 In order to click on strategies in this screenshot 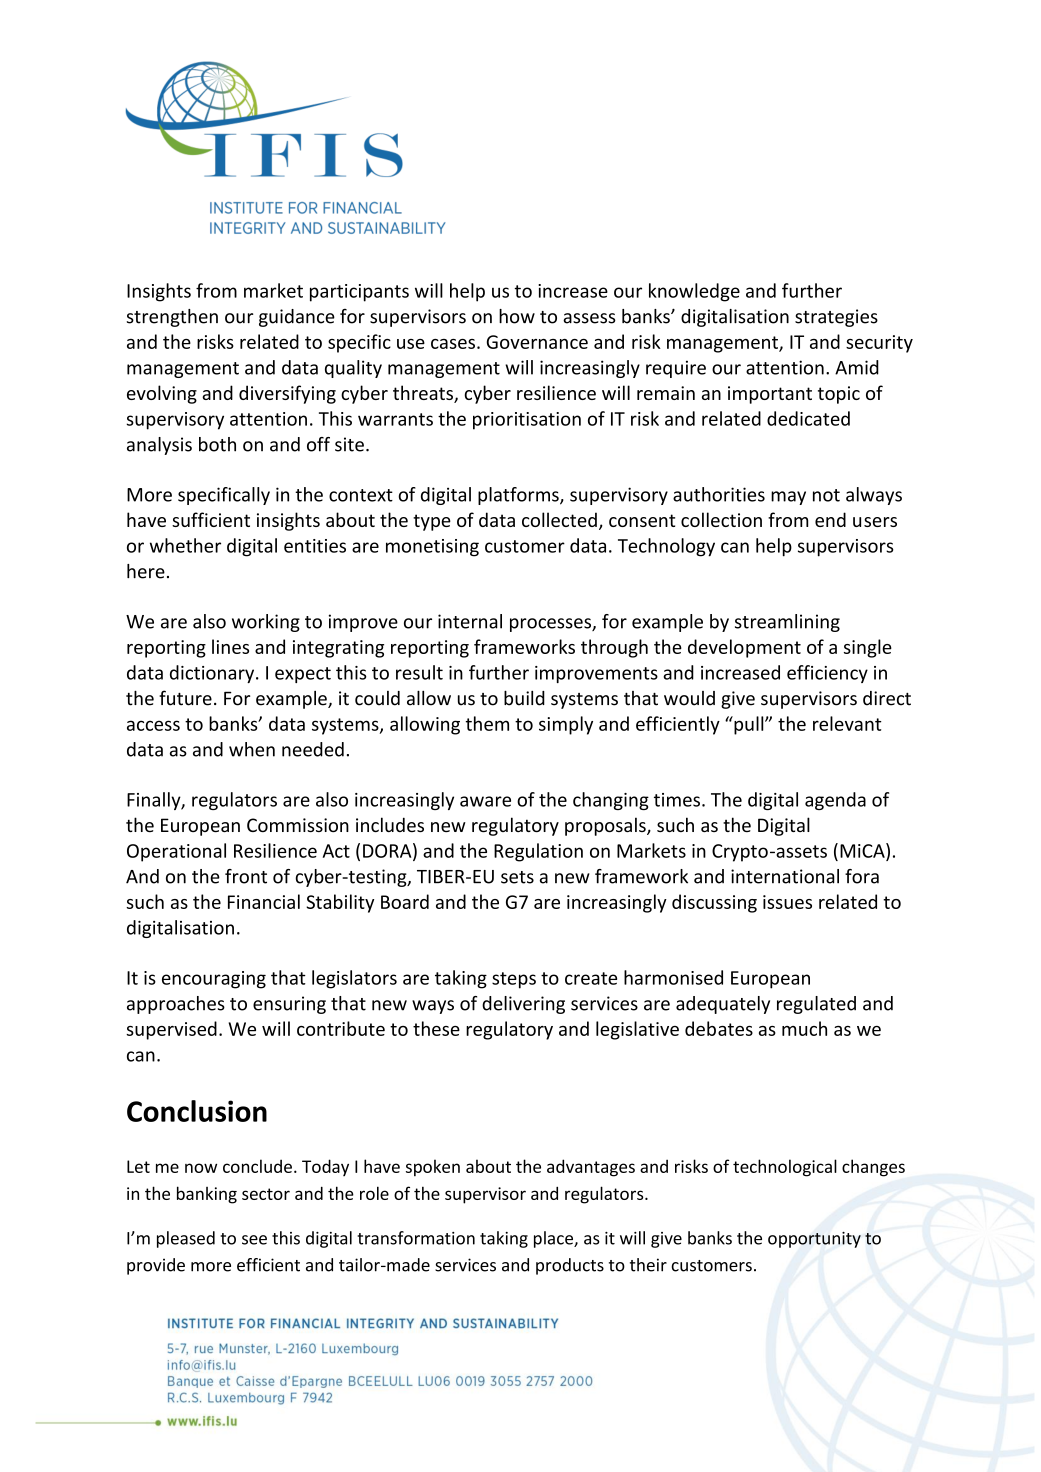, I will do `click(836, 318)`.
